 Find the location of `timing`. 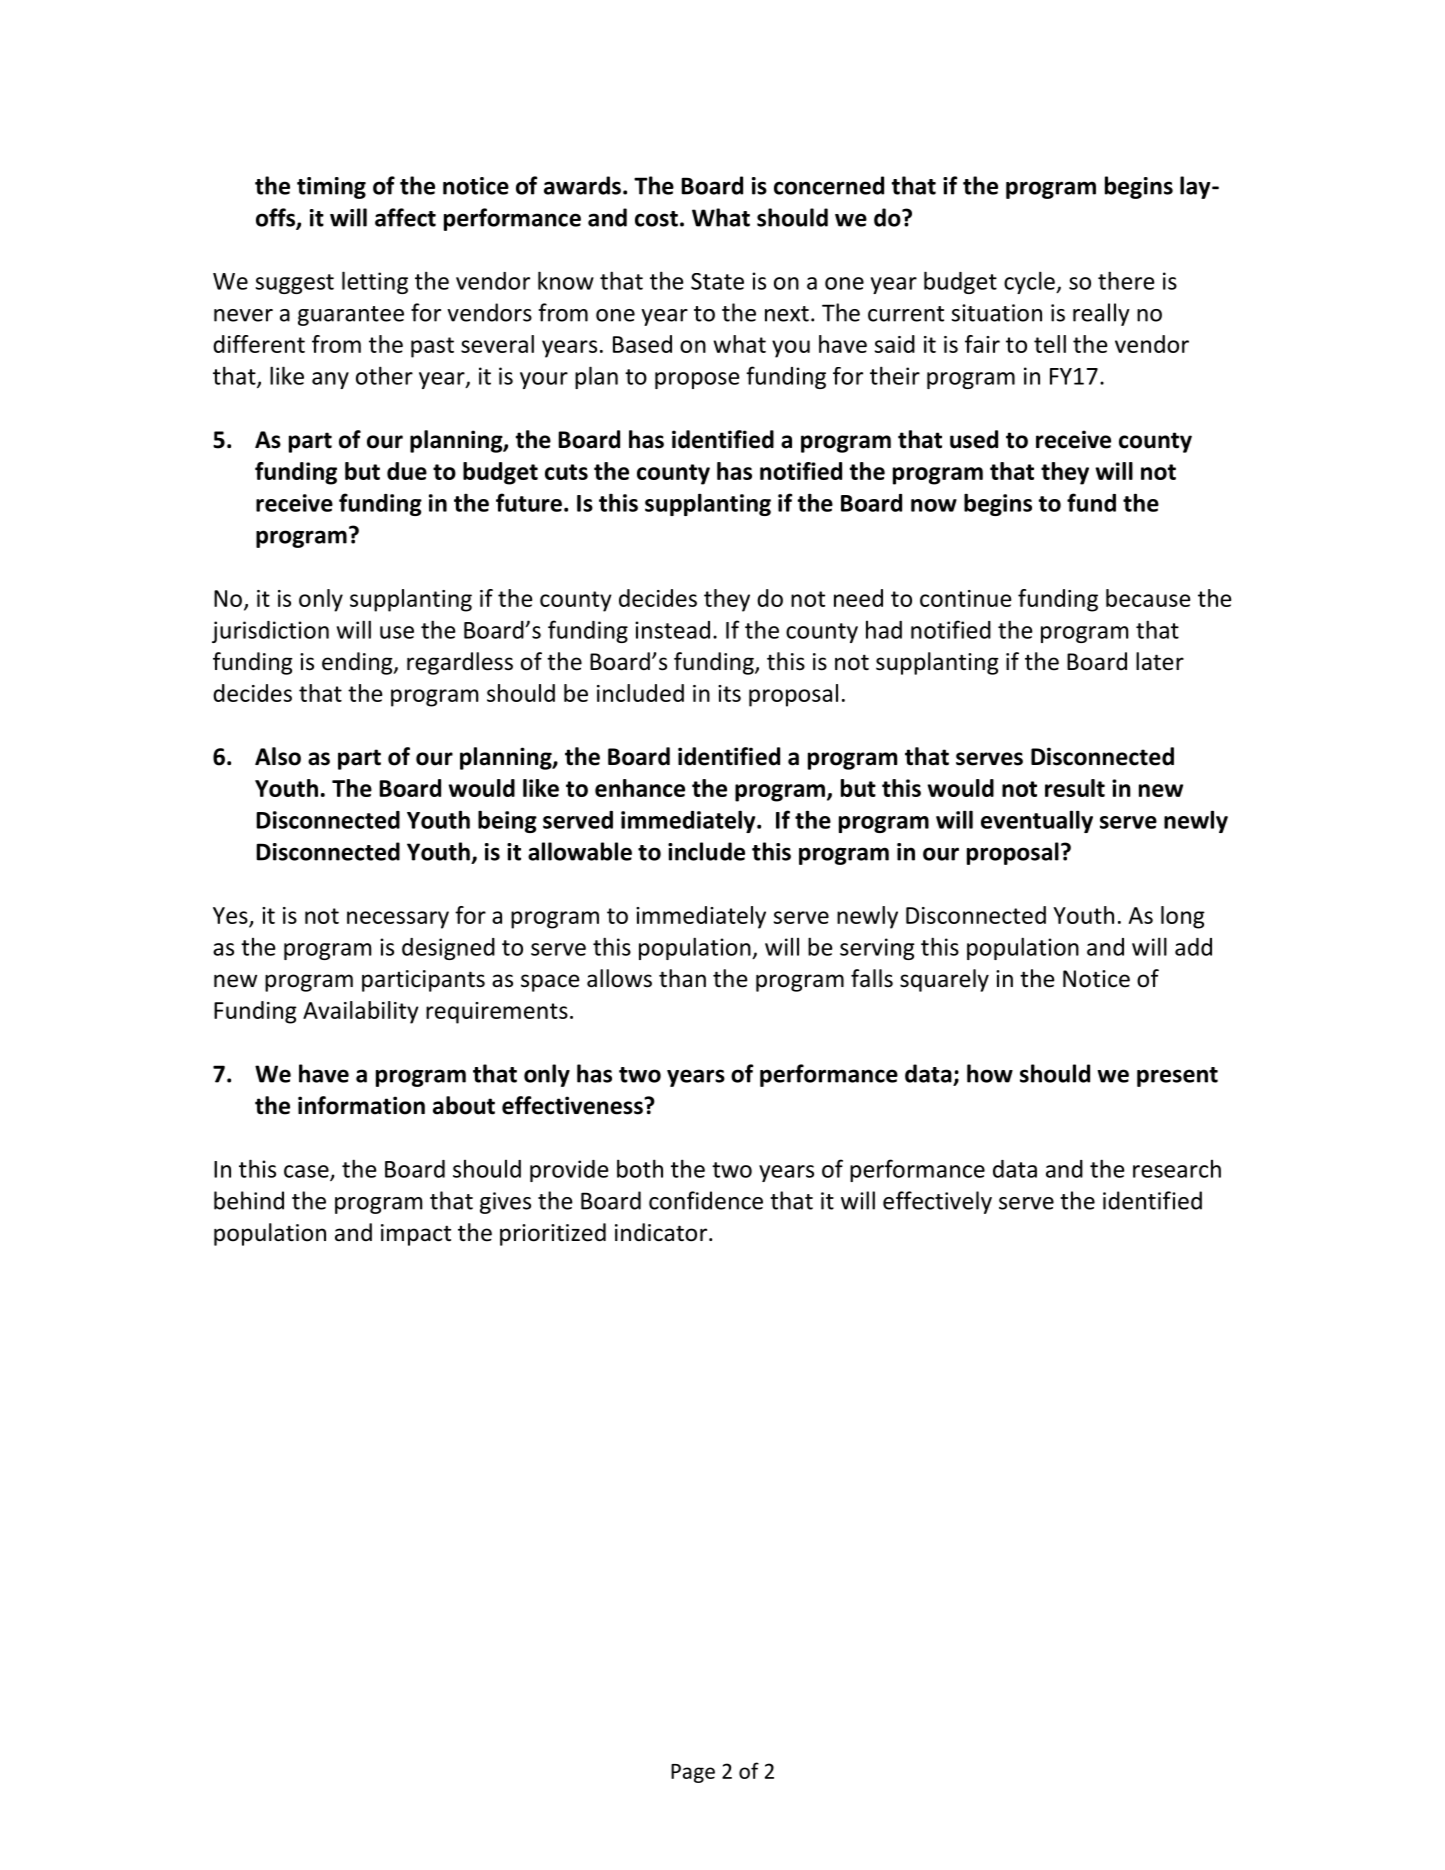

timing is located at coordinates (331, 188).
